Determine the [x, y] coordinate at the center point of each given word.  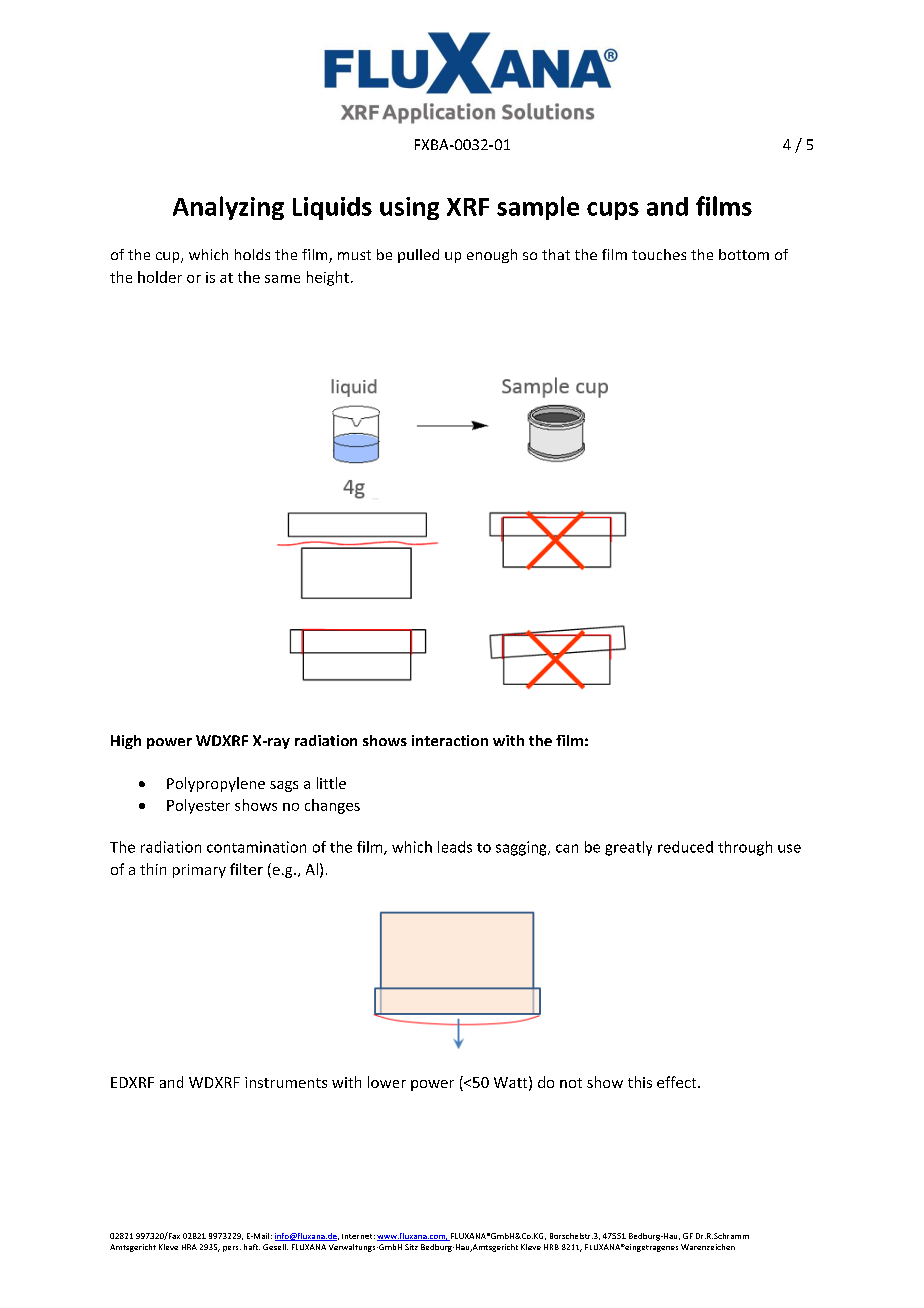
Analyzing [228, 208]
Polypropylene [216, 784]
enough [492, 256]
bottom [744, 254]
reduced [685, 847]
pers [232, 1249]
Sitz [411, 1247]
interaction [450, 740]
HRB [551, 1247]
